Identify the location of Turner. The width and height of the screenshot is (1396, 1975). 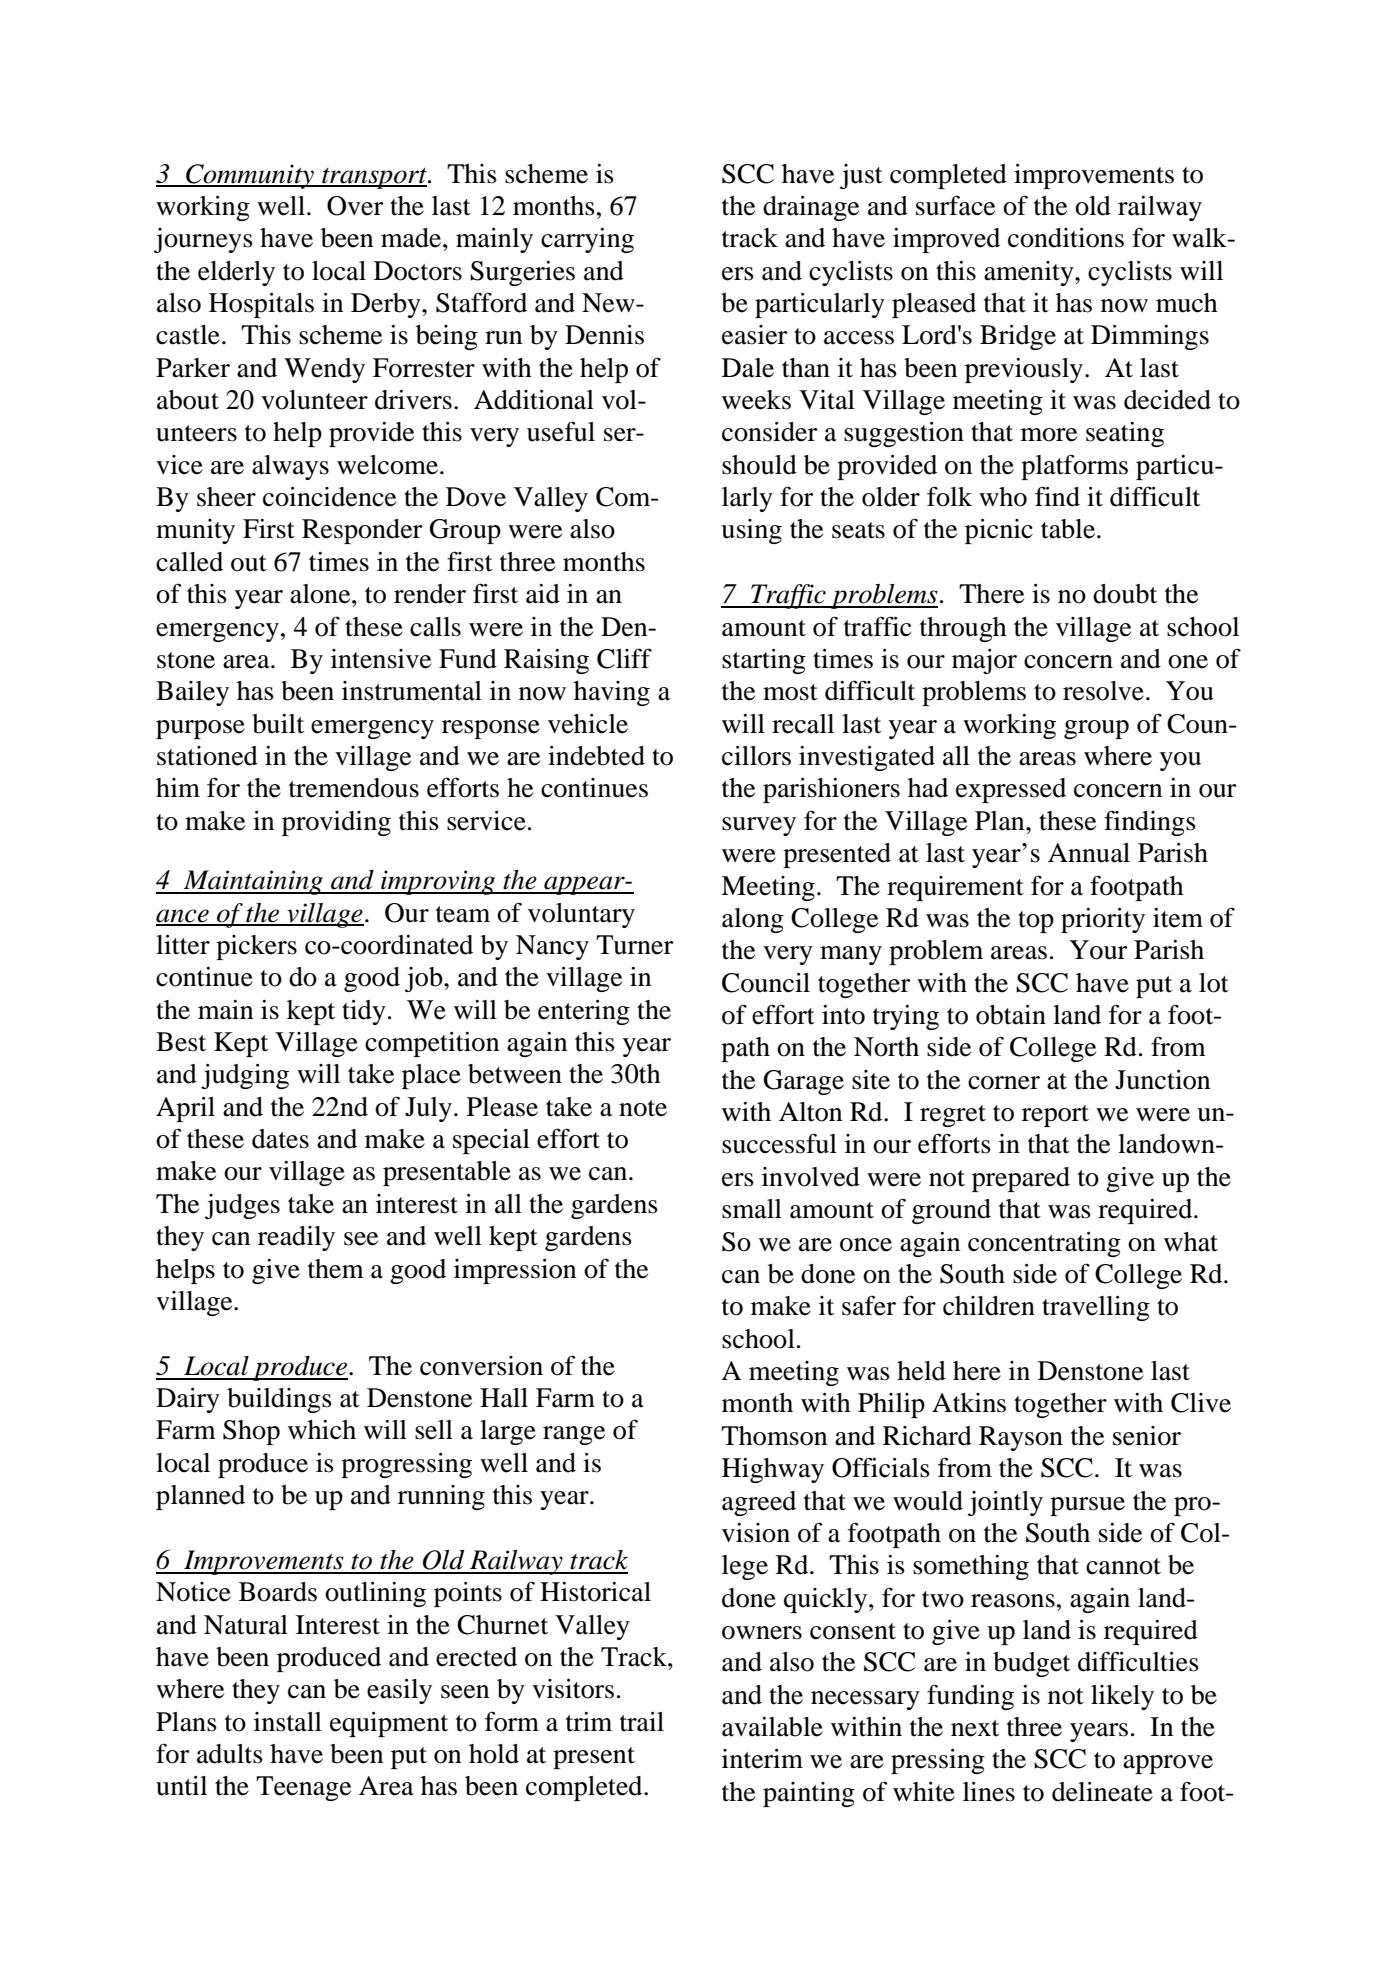
(634, 945).
